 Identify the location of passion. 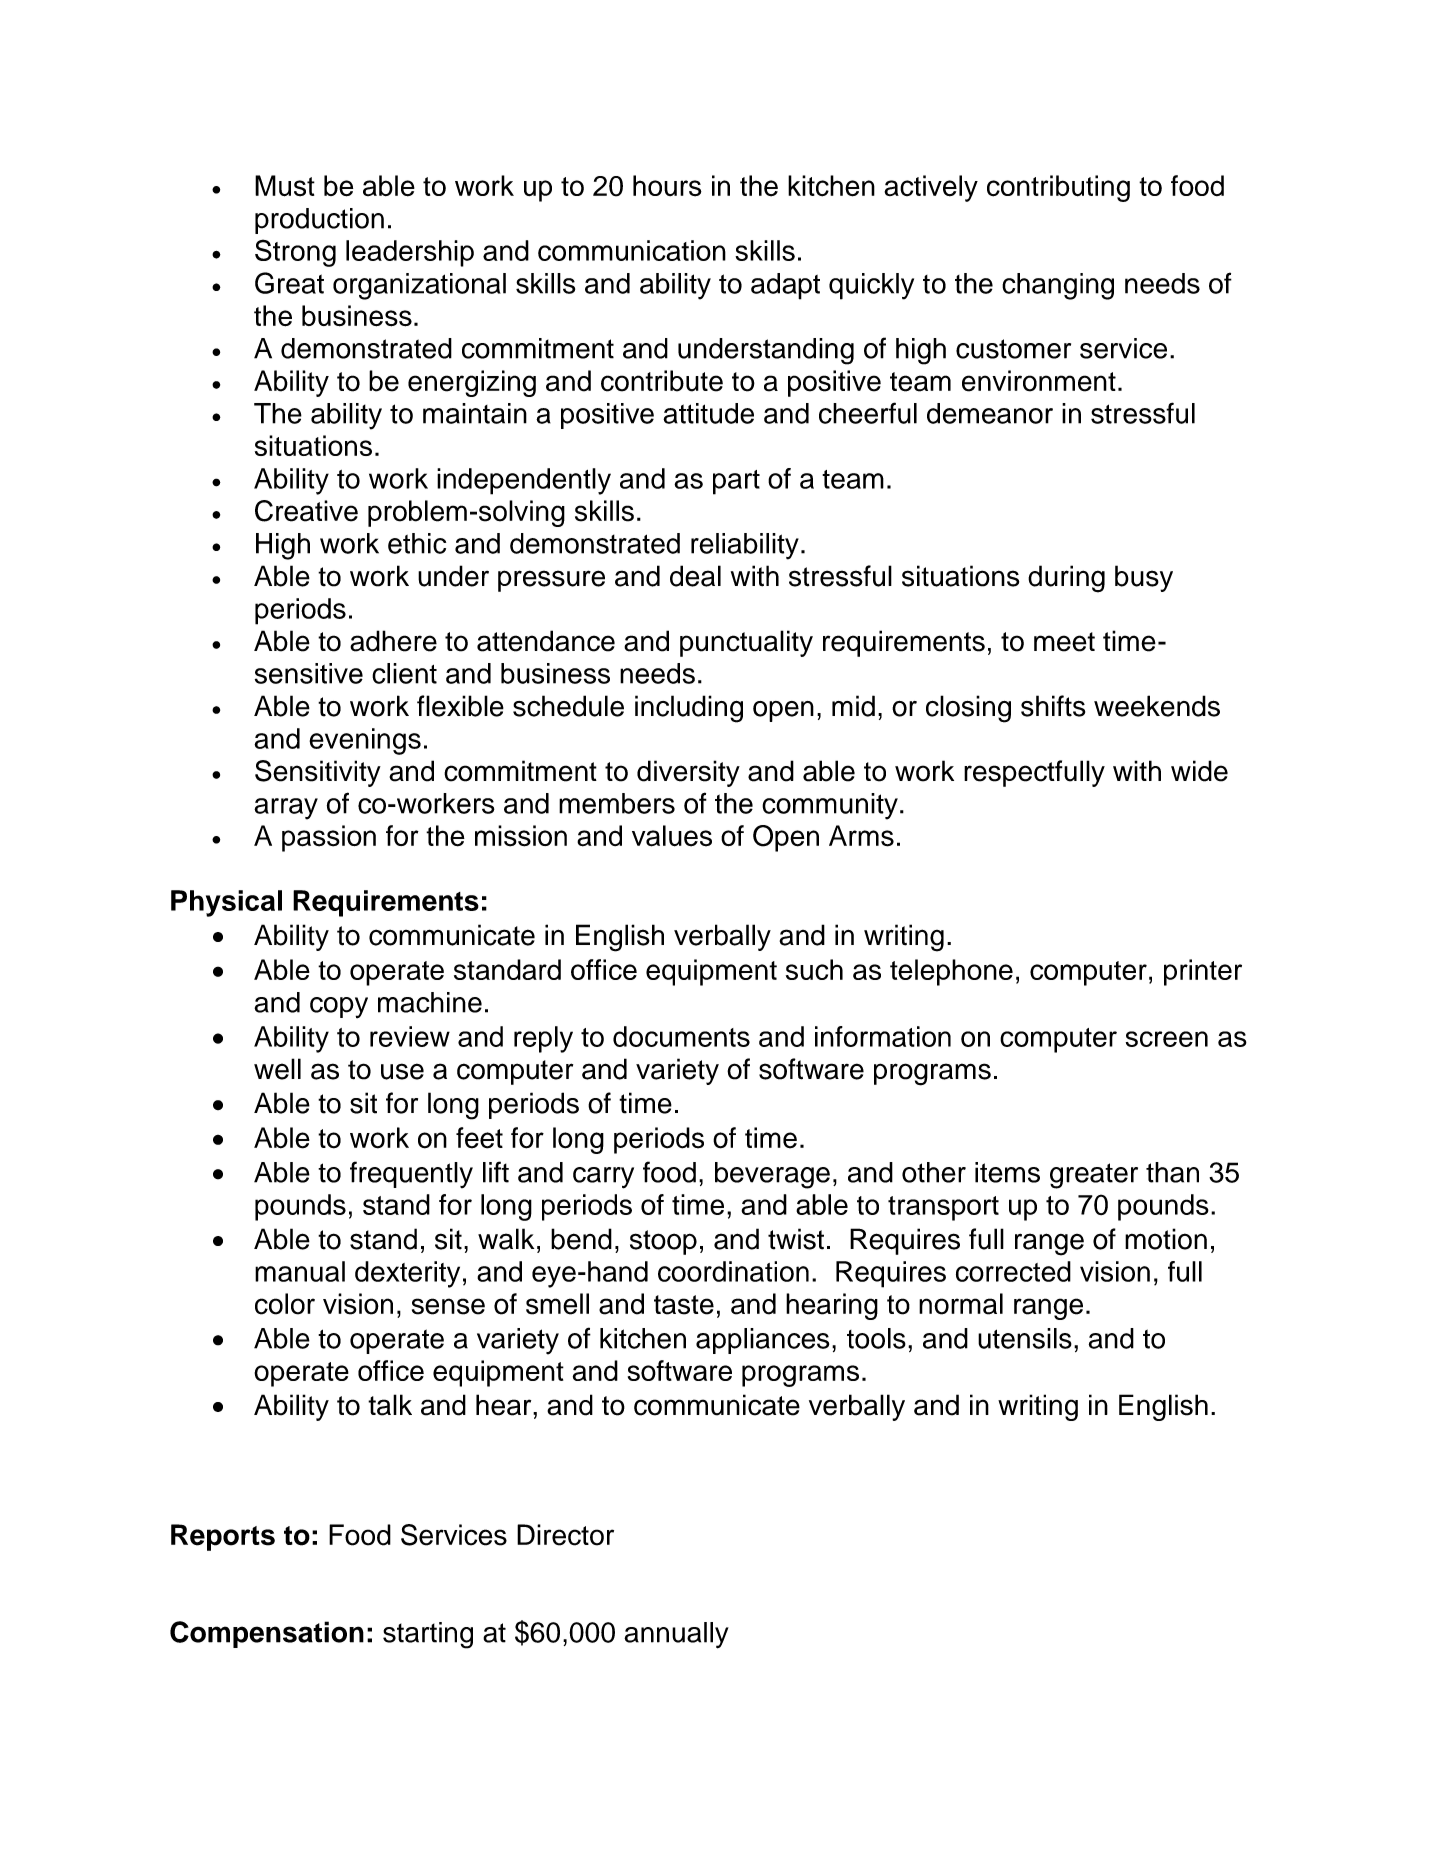
(329, 838).
